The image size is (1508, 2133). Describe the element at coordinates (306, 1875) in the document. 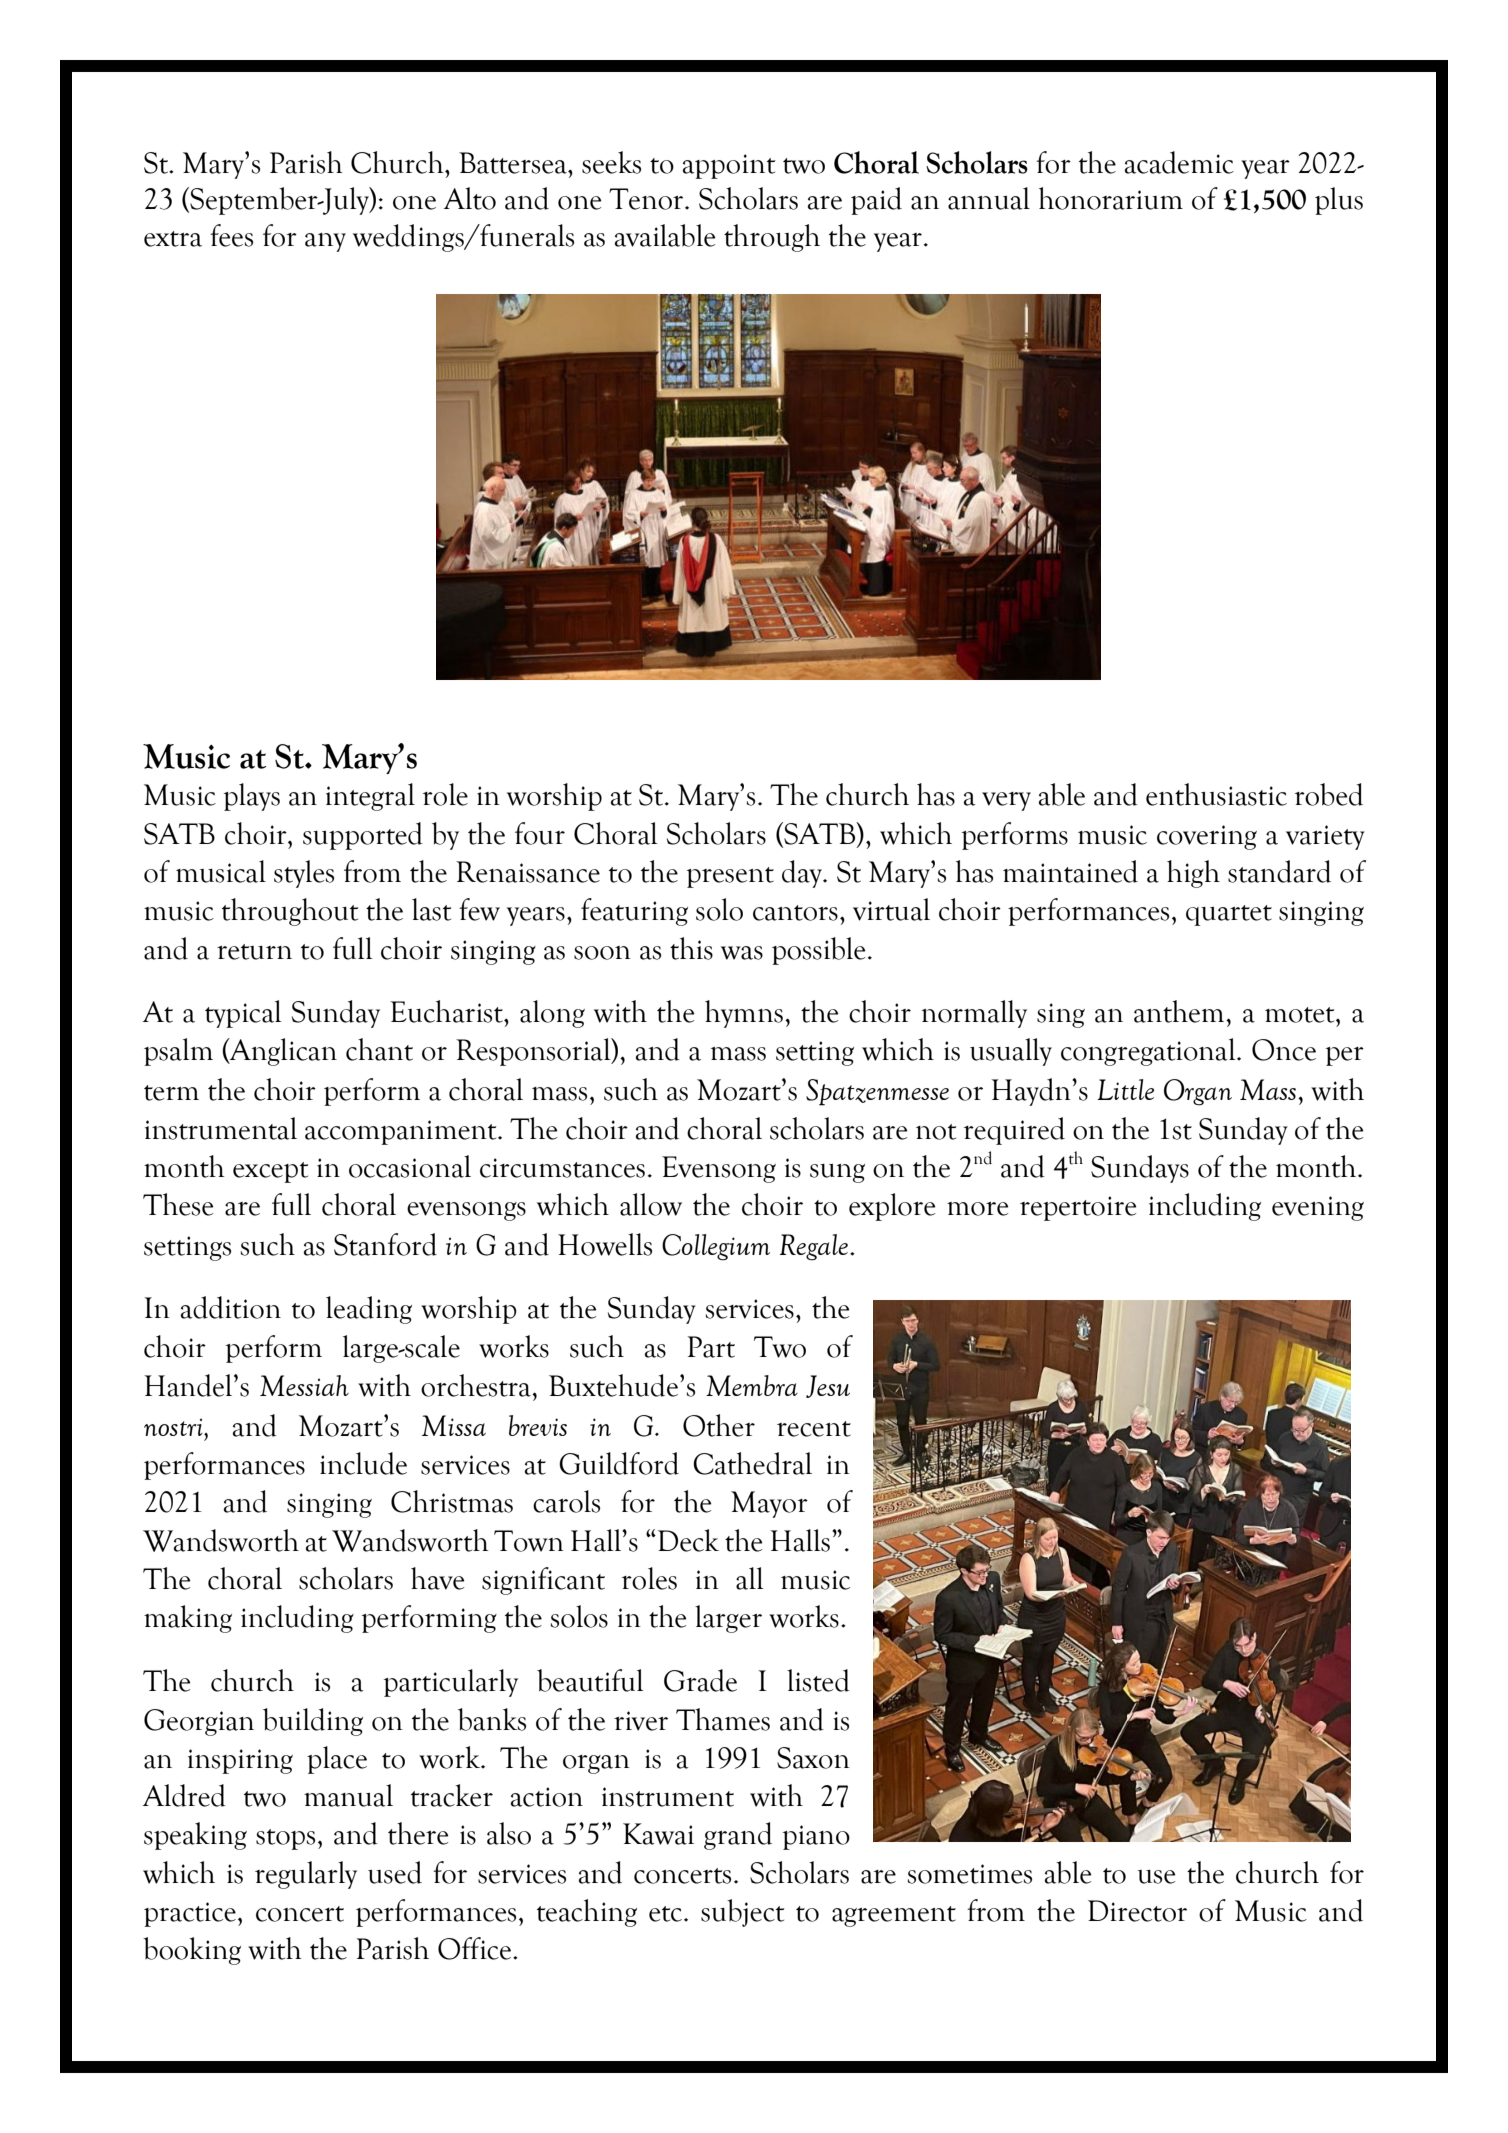

I see `regularly` at that location.
